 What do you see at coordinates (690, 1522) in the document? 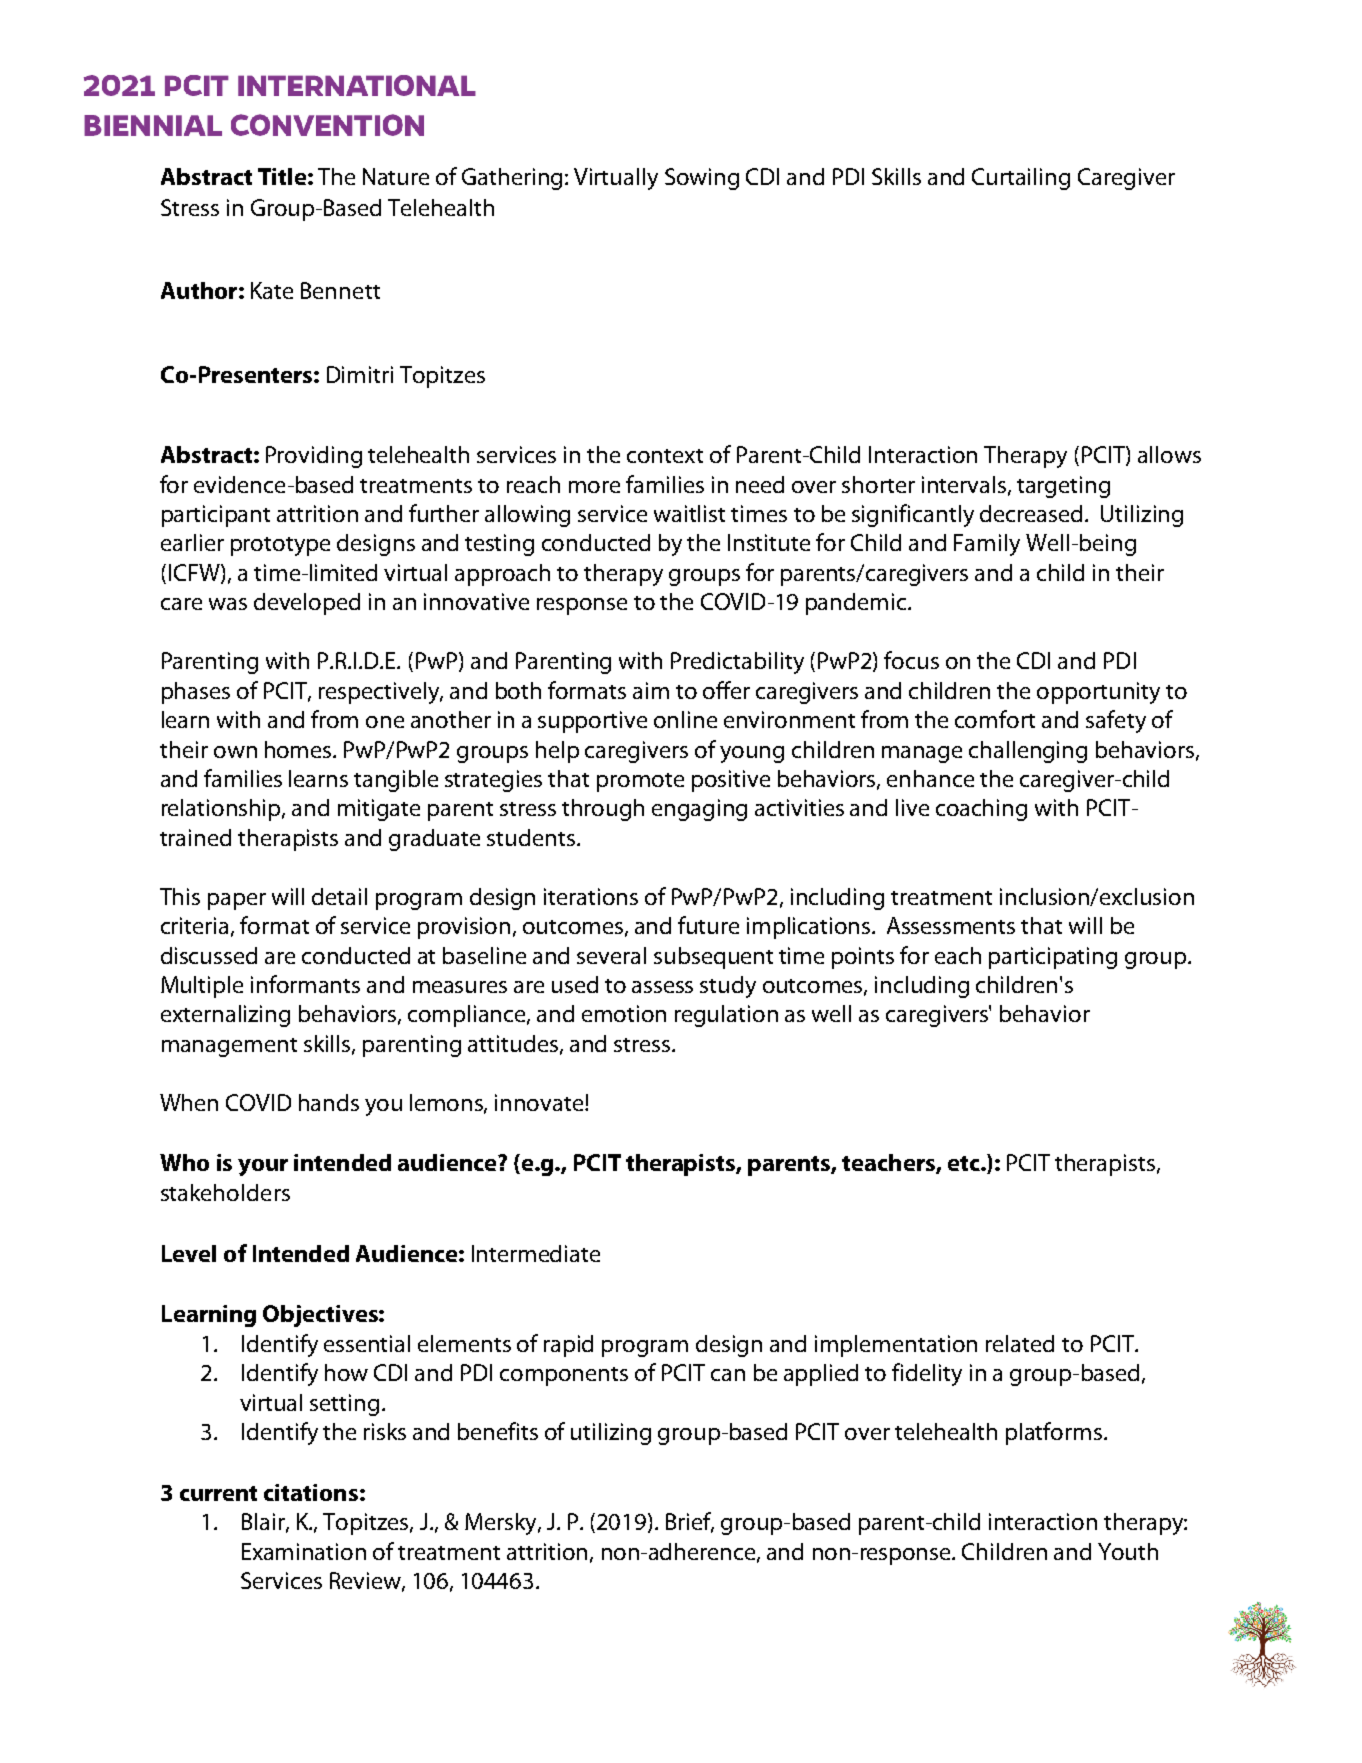
I see `Brief` at bounding box center [690, 1522].
